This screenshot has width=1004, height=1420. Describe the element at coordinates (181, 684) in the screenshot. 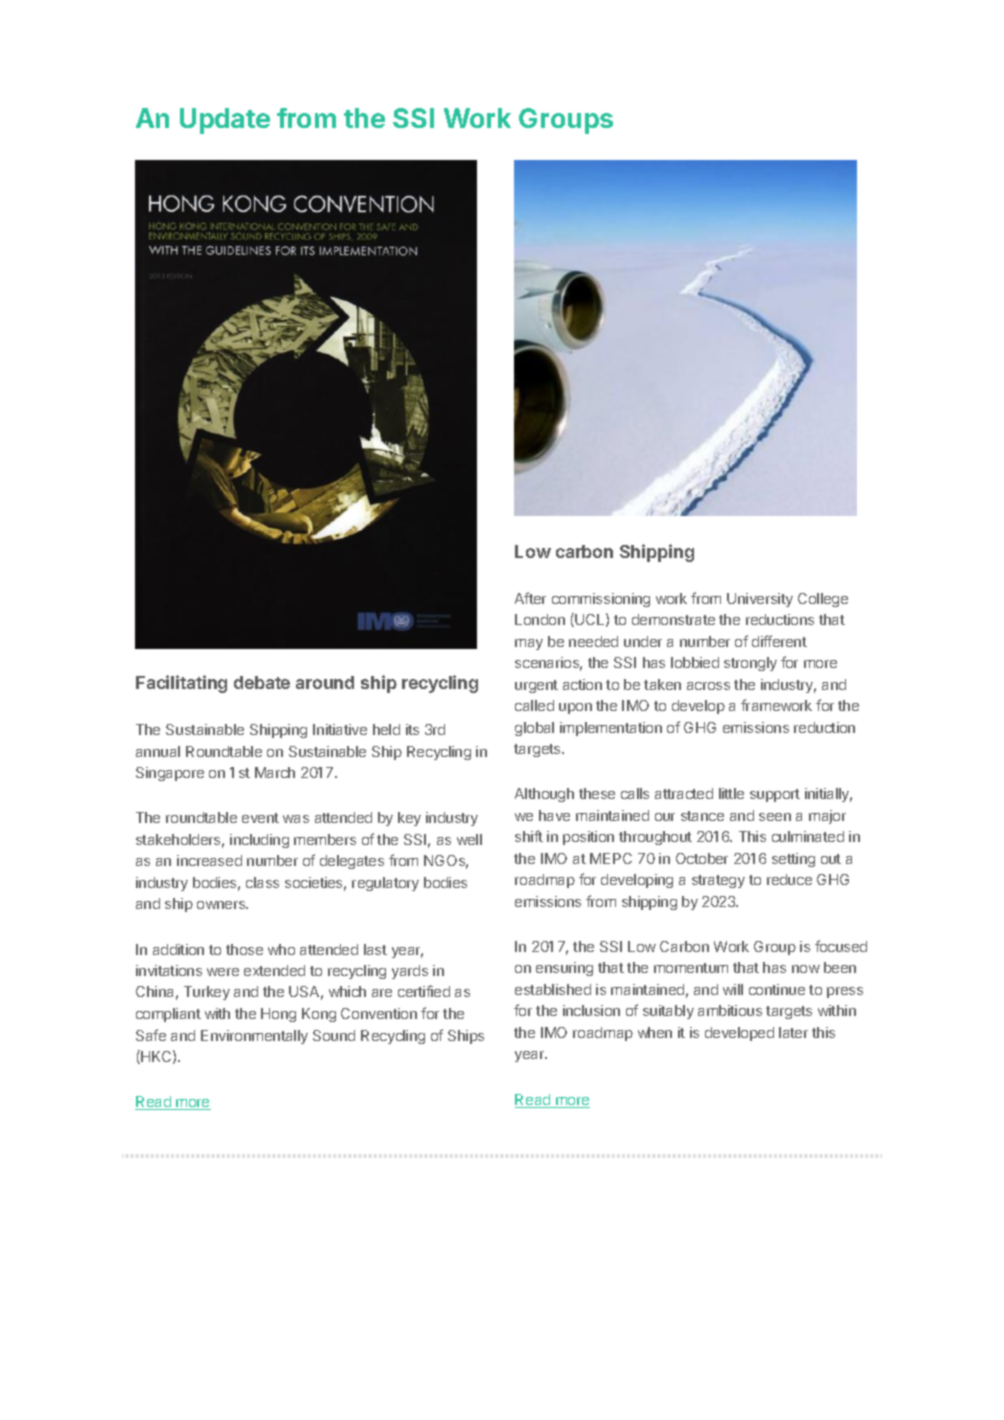

I see `Facilitating` at that location.
